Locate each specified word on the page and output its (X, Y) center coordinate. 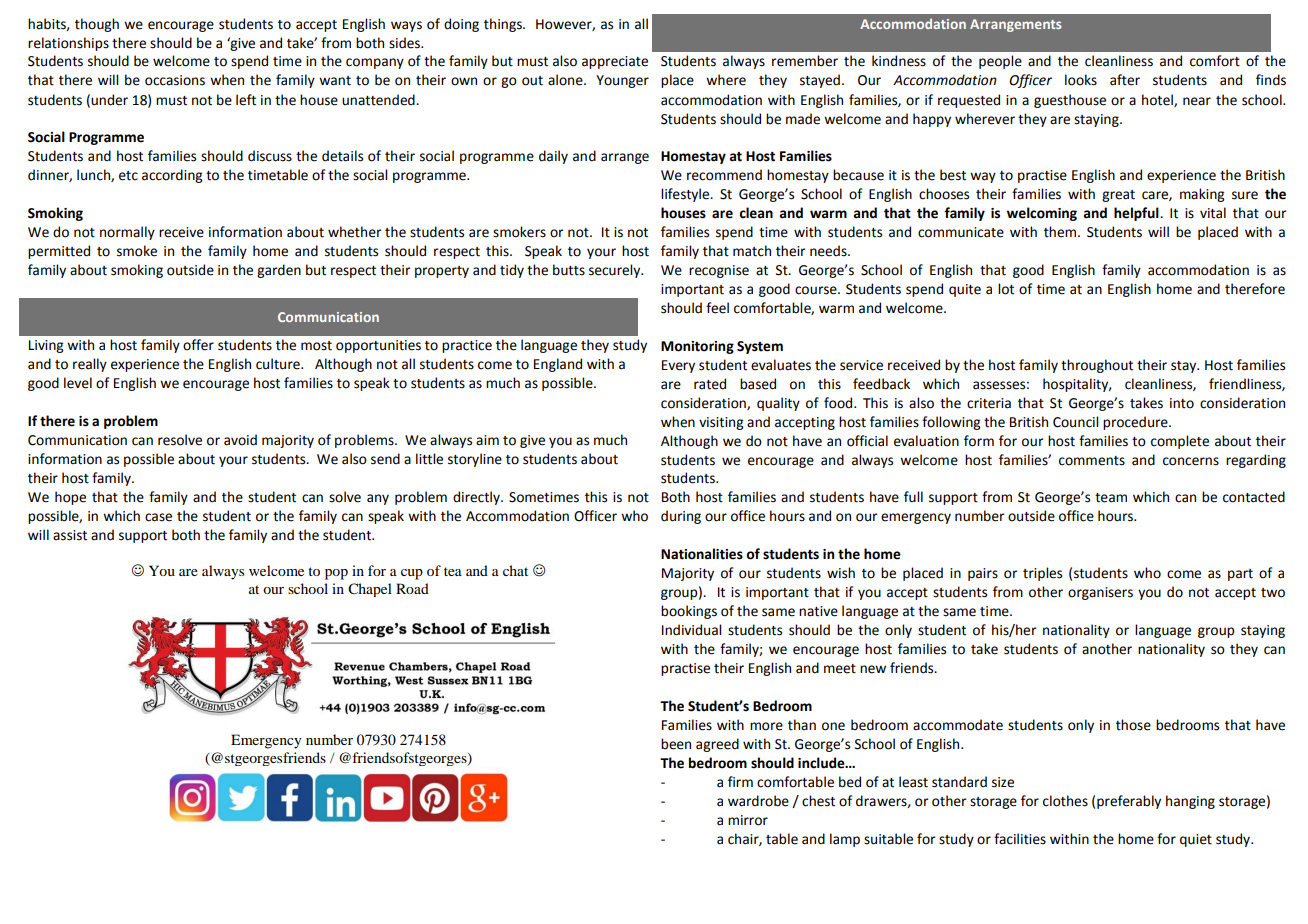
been (676, 744)
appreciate (615, 62)
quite (965, 290)
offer (198, 345)
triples (1042, 574)
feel (717, 308)
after (1125, 80)
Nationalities (702, 554)
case (158, 517)
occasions (175, 80)
